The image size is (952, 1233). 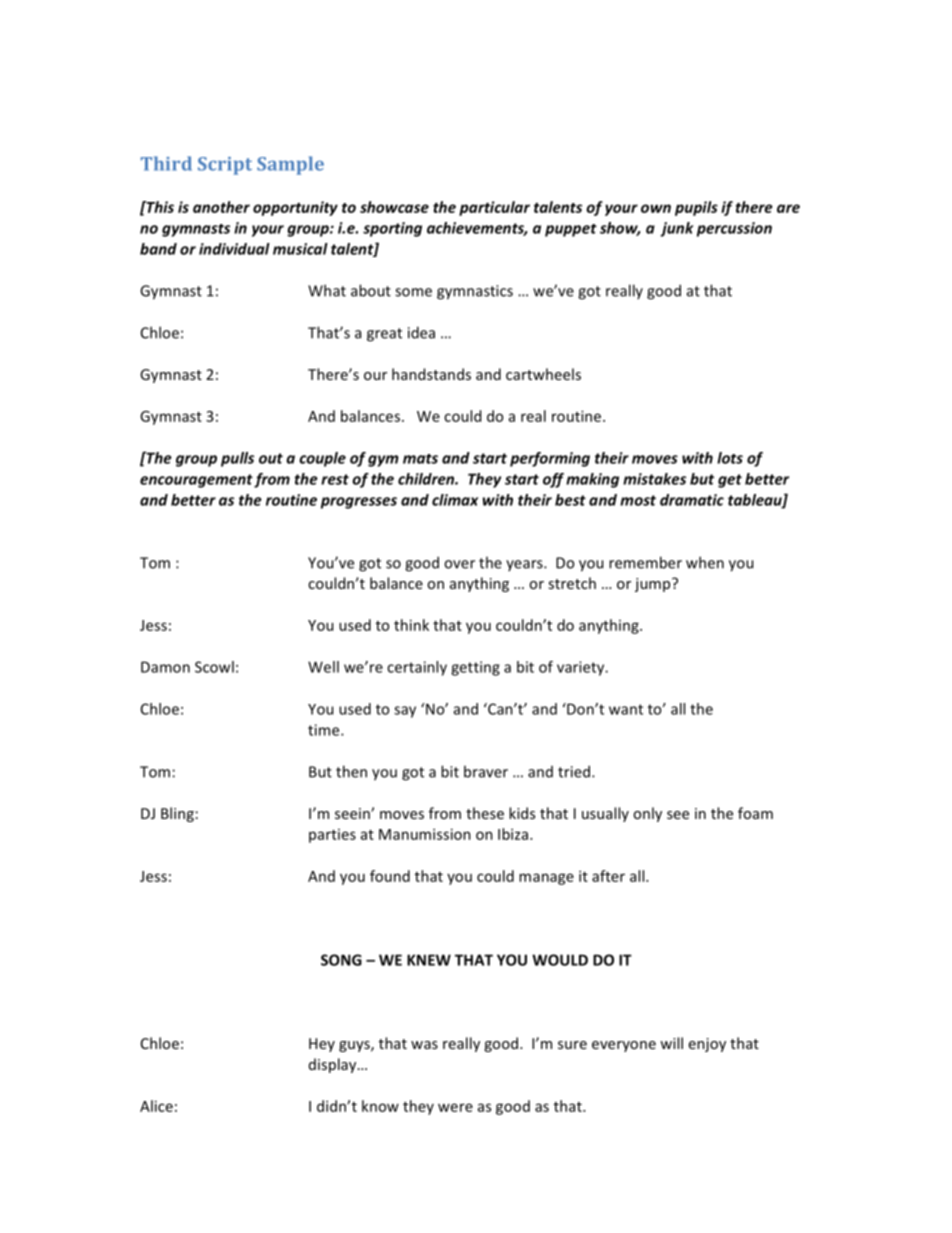 I want to click on particular, so click(x=494, y=208).
